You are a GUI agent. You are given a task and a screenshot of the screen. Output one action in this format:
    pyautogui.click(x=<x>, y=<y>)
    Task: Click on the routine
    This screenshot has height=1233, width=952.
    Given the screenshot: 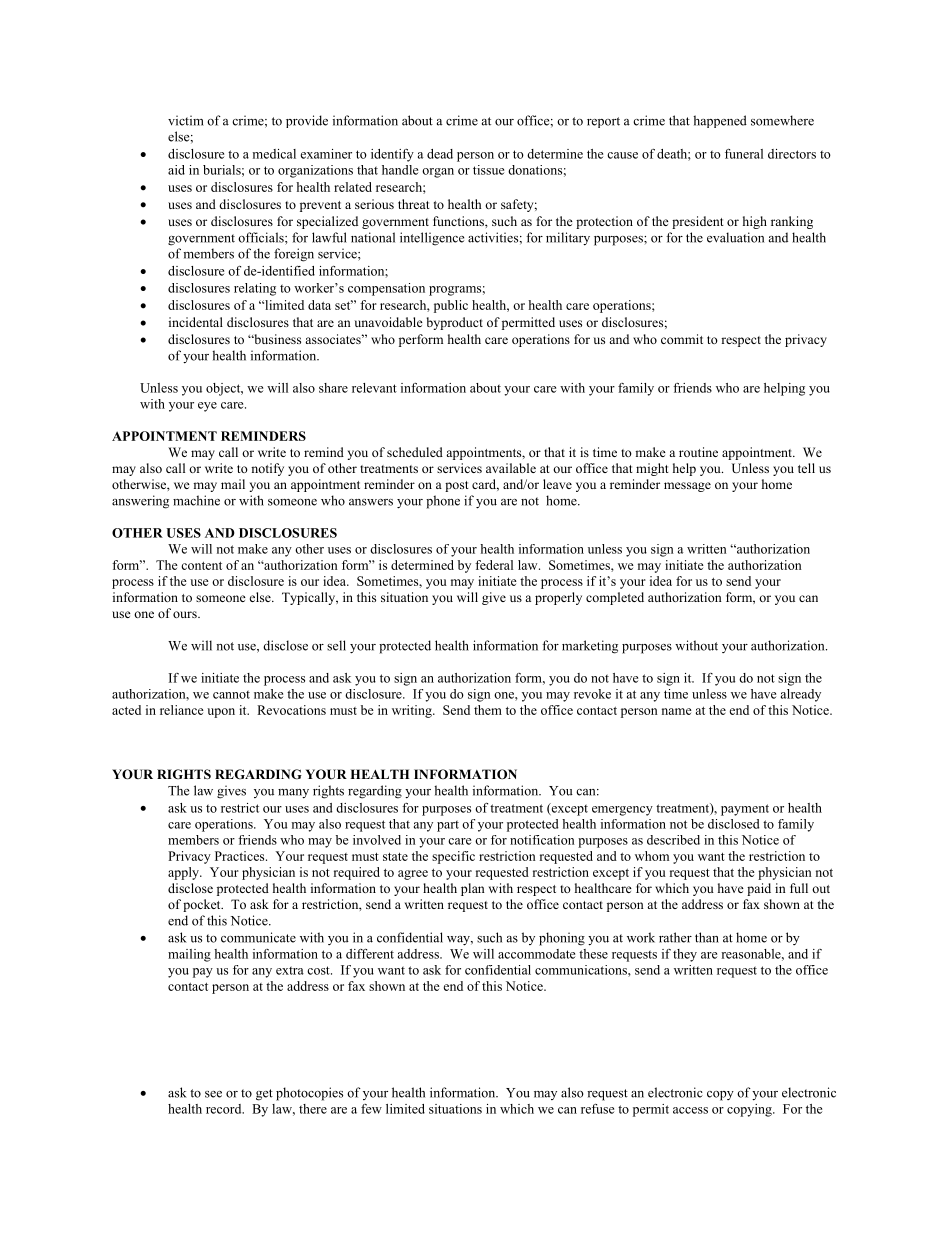 What is the action you would take?
    pyautogui.click(x=698, y=452)
